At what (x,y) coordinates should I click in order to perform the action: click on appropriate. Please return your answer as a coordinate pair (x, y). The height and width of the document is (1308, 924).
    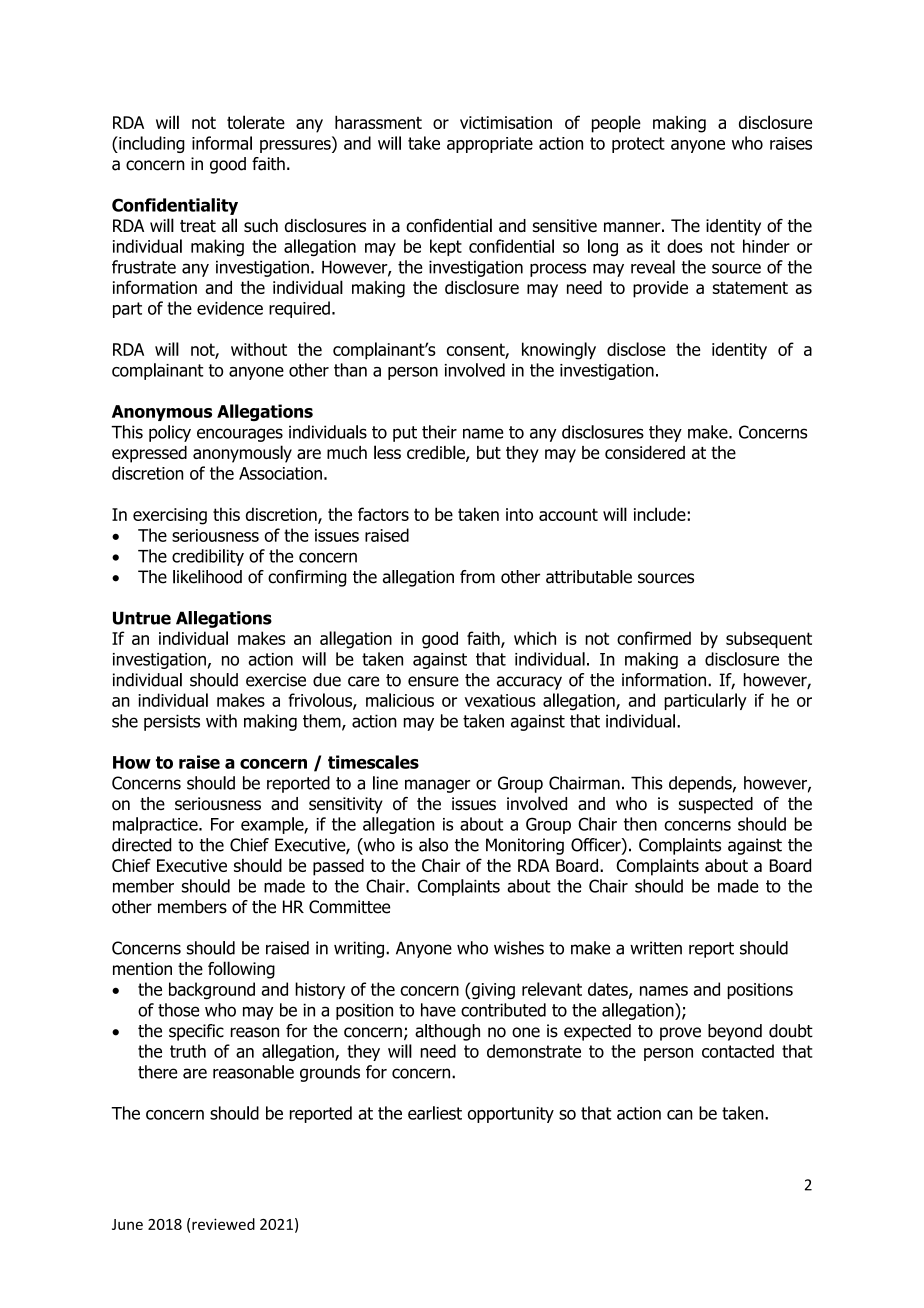
    Looking at the image, I should click on (490, 145).
